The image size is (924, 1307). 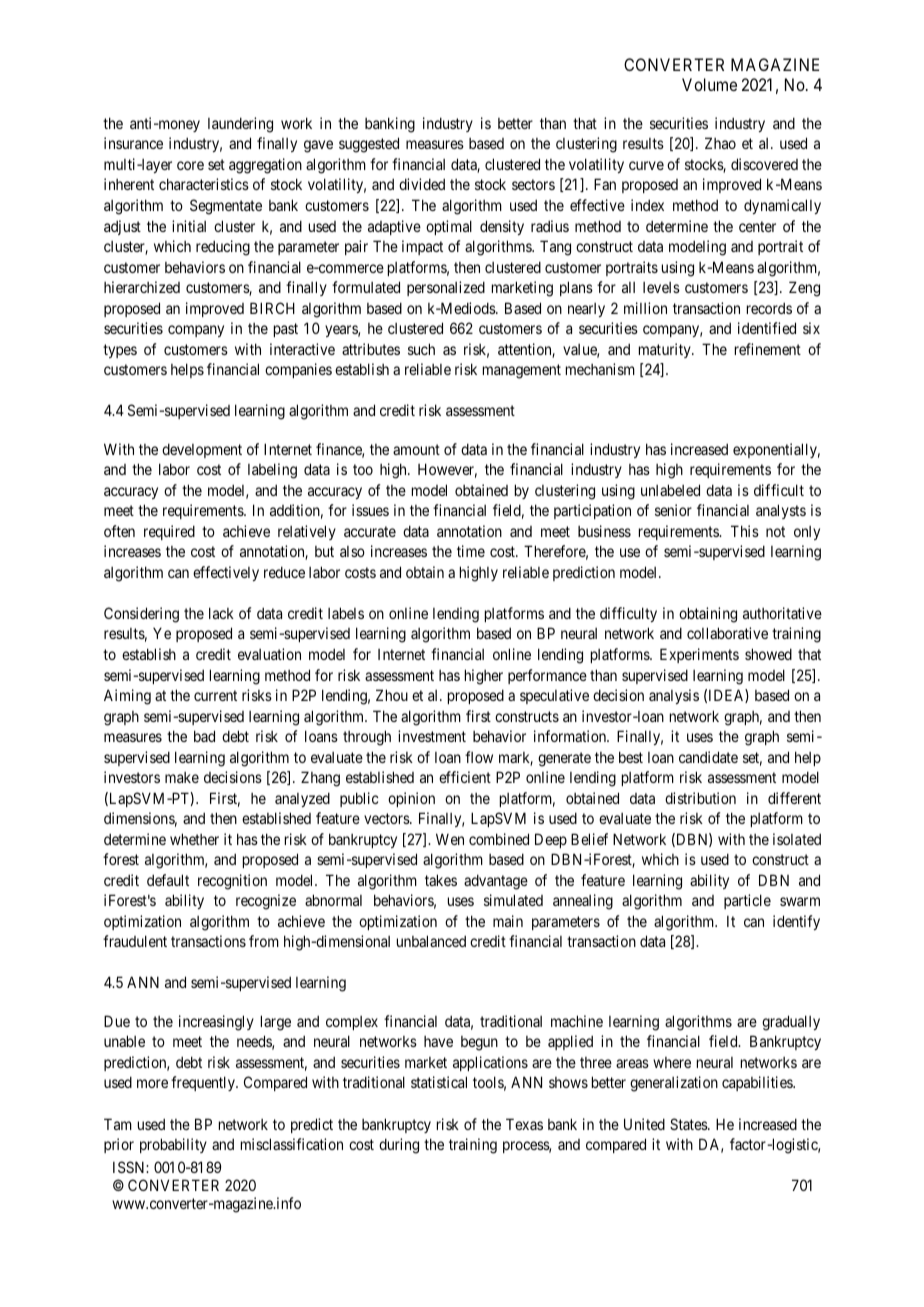 What do you see at coordinates (439, 1082) in the screenshot?
I see `statistical` at bounding box center [439, 1082].
